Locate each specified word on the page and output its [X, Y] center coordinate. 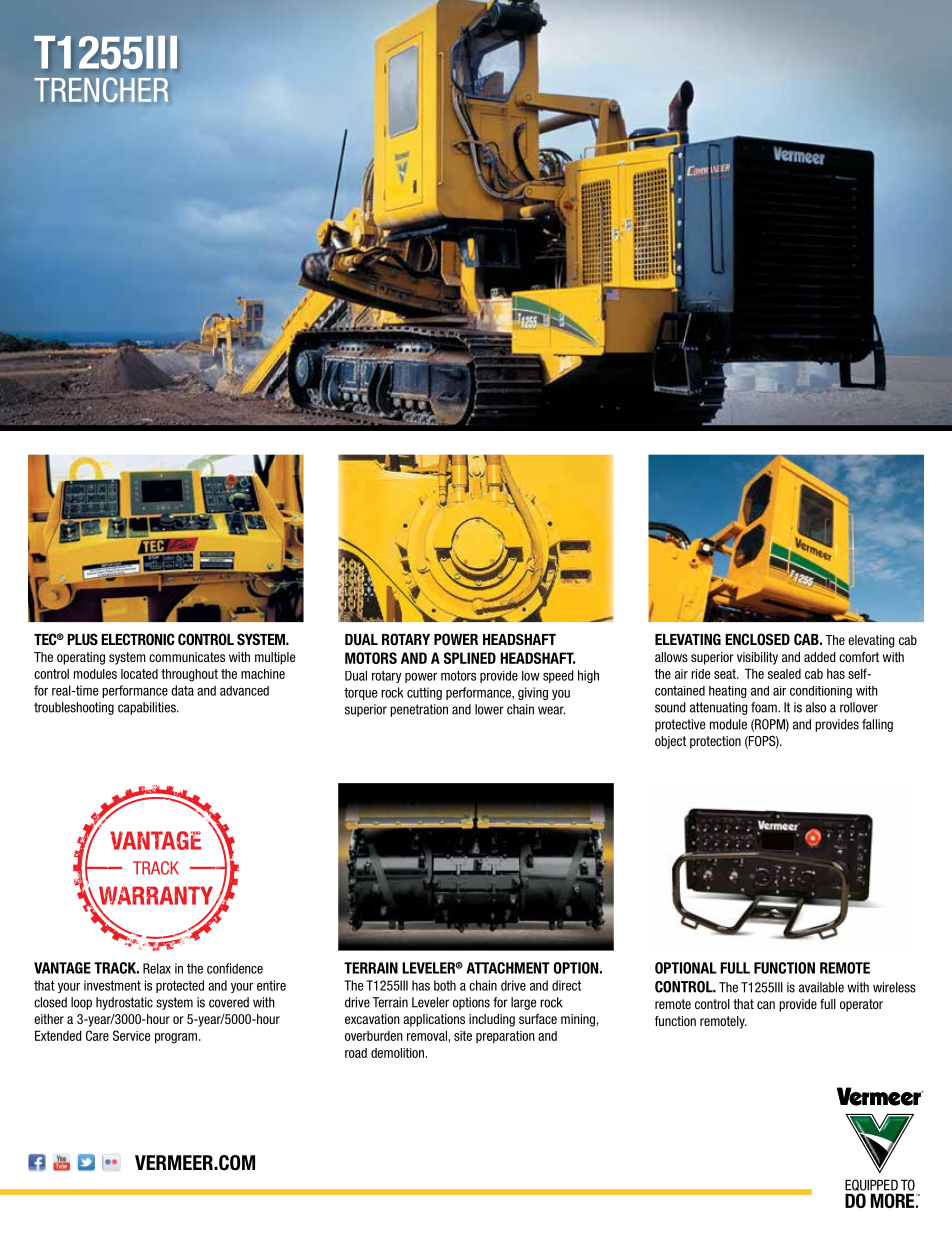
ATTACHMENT [508, 968]
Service [131, 1035]
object [670, 742]
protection [715, 742]
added [820, 657]
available [821, 987]
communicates [187, 657]
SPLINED [470, 658]
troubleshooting [74, 708]
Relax [157, 968]
